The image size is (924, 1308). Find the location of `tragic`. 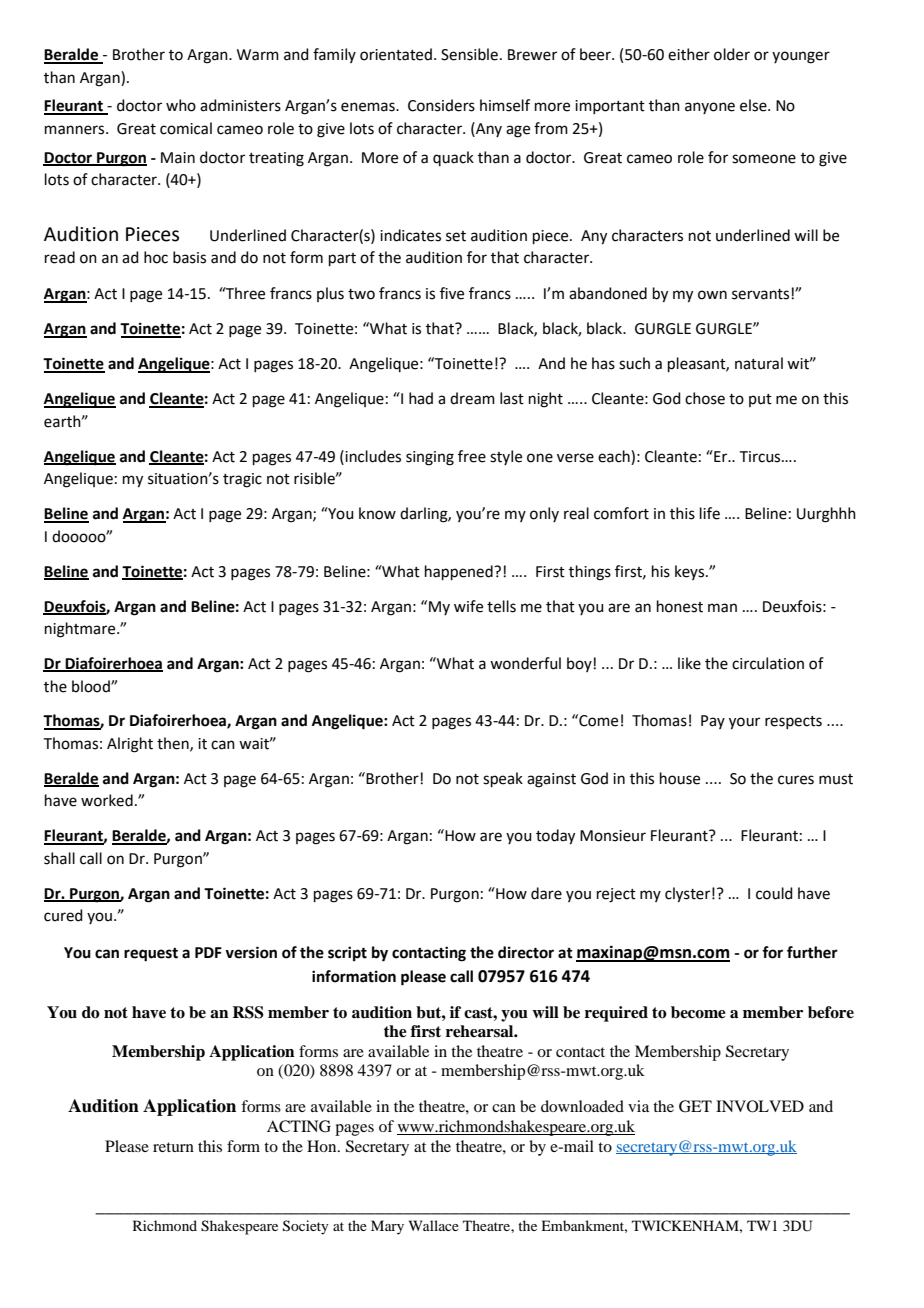

tragic is located at coordinates (242, 480).
